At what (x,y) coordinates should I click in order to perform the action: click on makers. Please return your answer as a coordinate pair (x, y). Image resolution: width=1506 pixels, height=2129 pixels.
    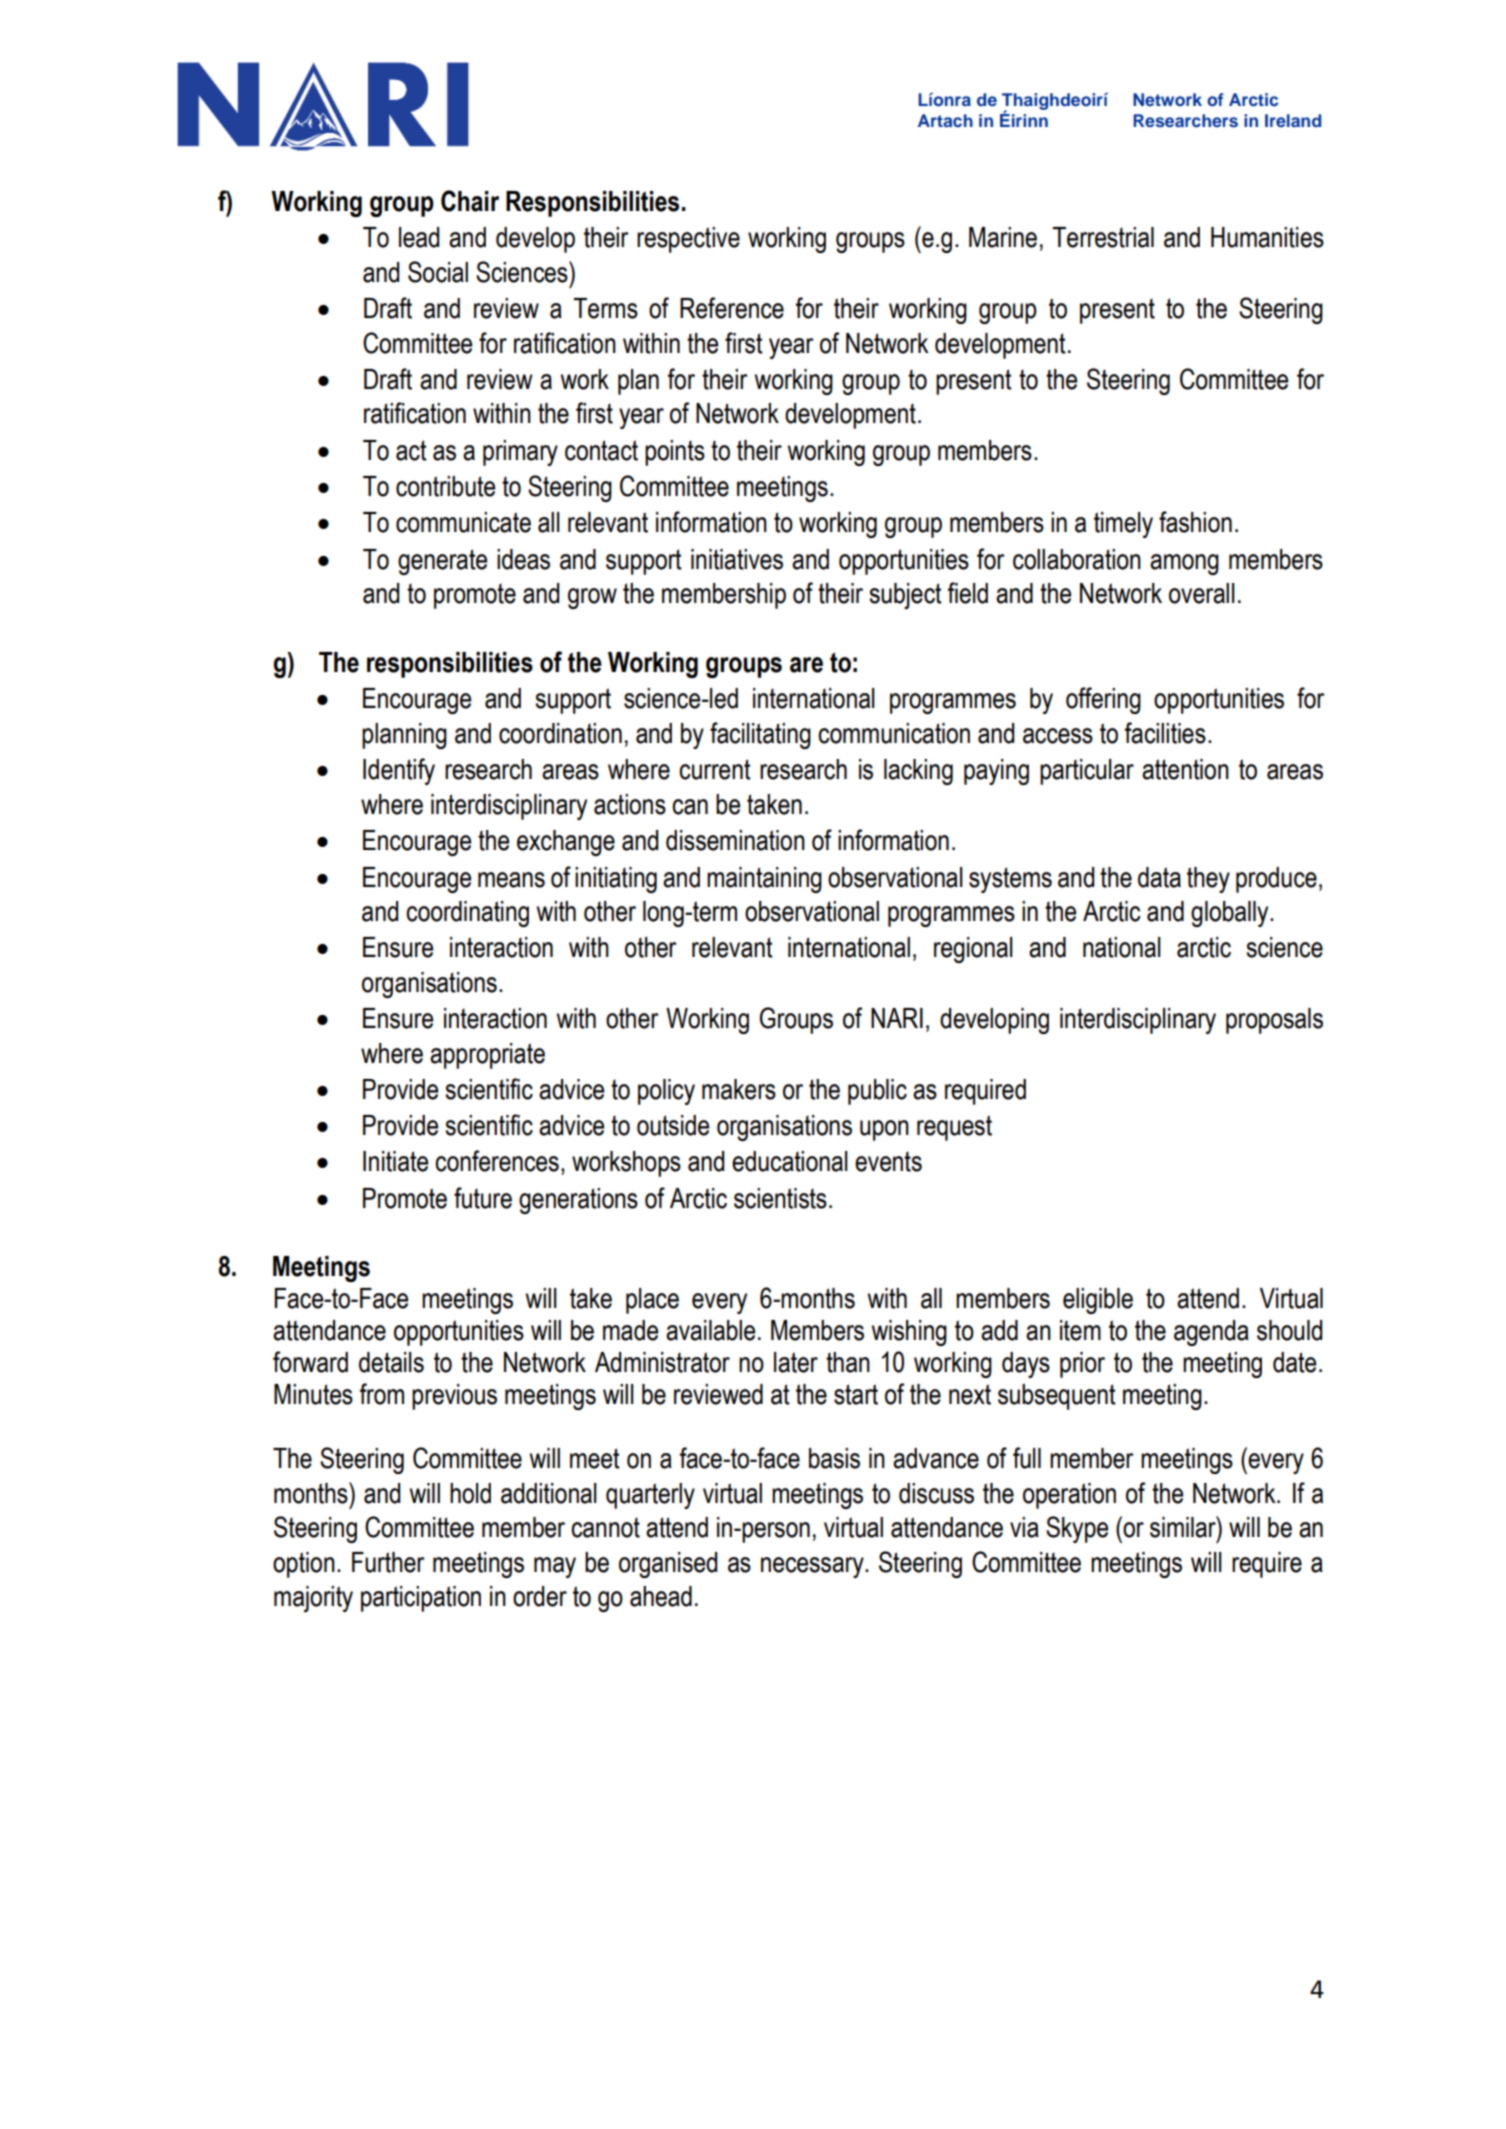
    Looking at the image, I should click on (739, 1089).
